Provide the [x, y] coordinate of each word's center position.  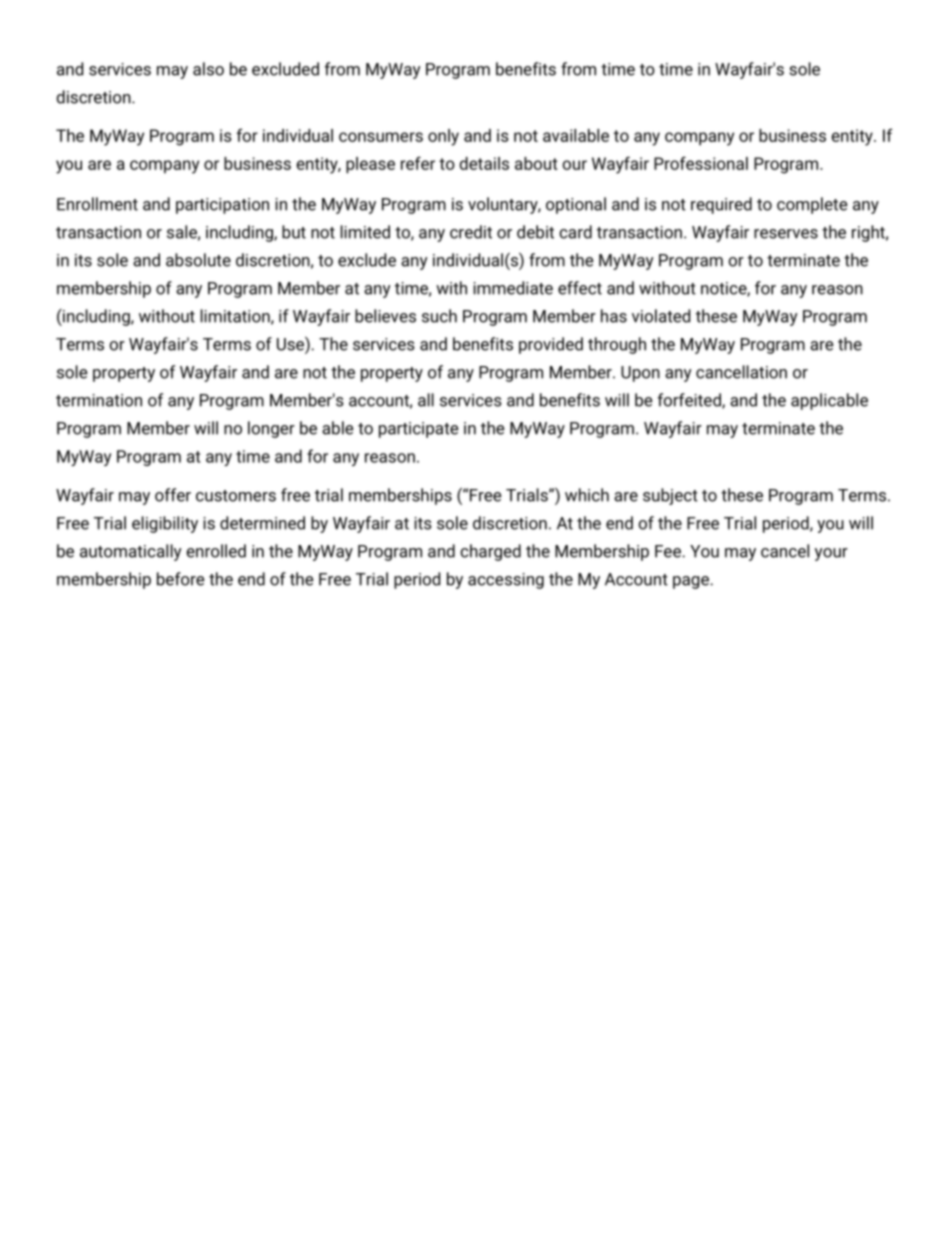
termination [99, 400]
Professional [701, 163]
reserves [786, 234]
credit [471, 232]
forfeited [690, 401]
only [443, 137]
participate [419, 430]
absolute [198, 260]
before [181, 579]
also [208, 69]
